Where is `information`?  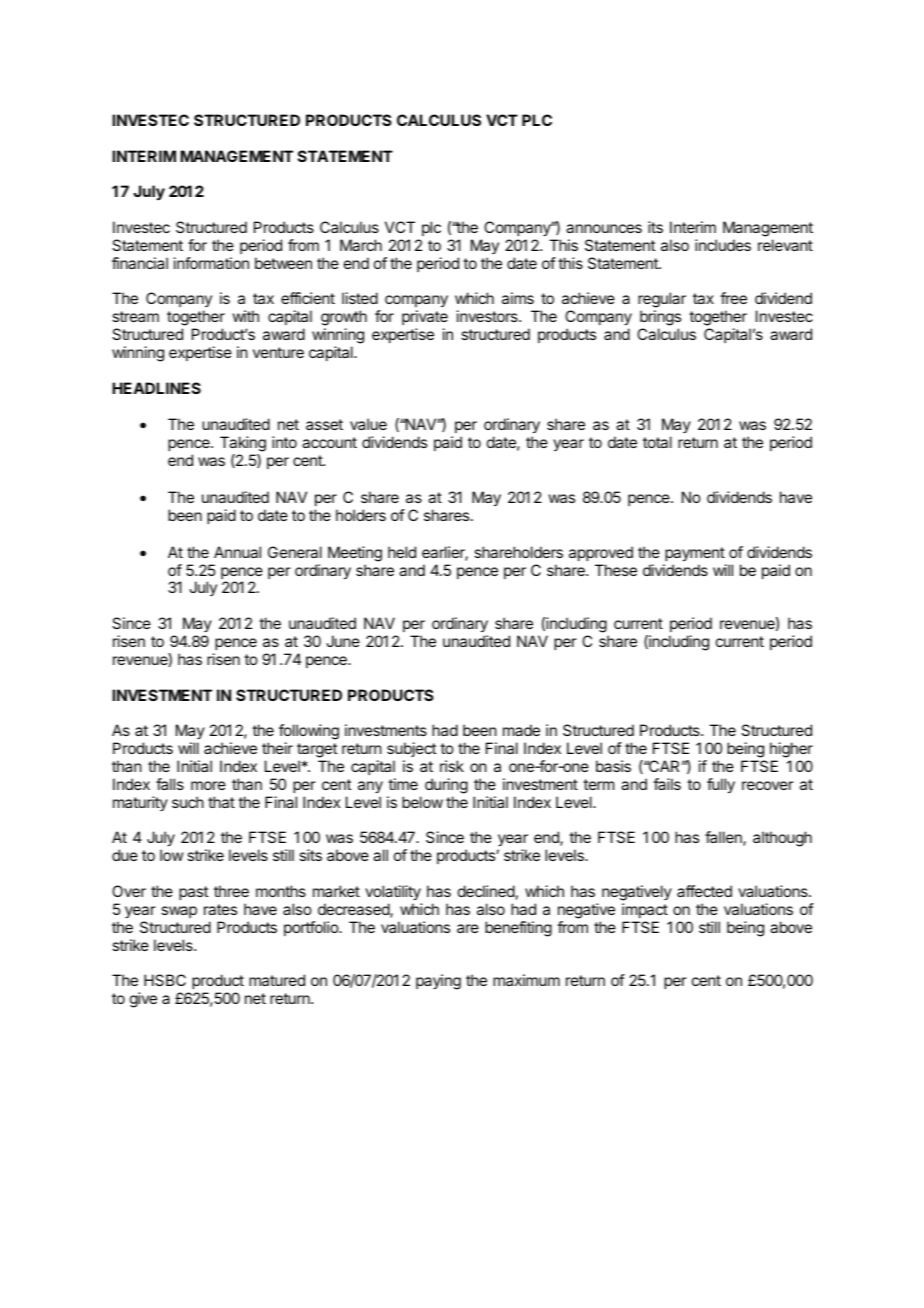
information is located at coordinates (211, 263).
